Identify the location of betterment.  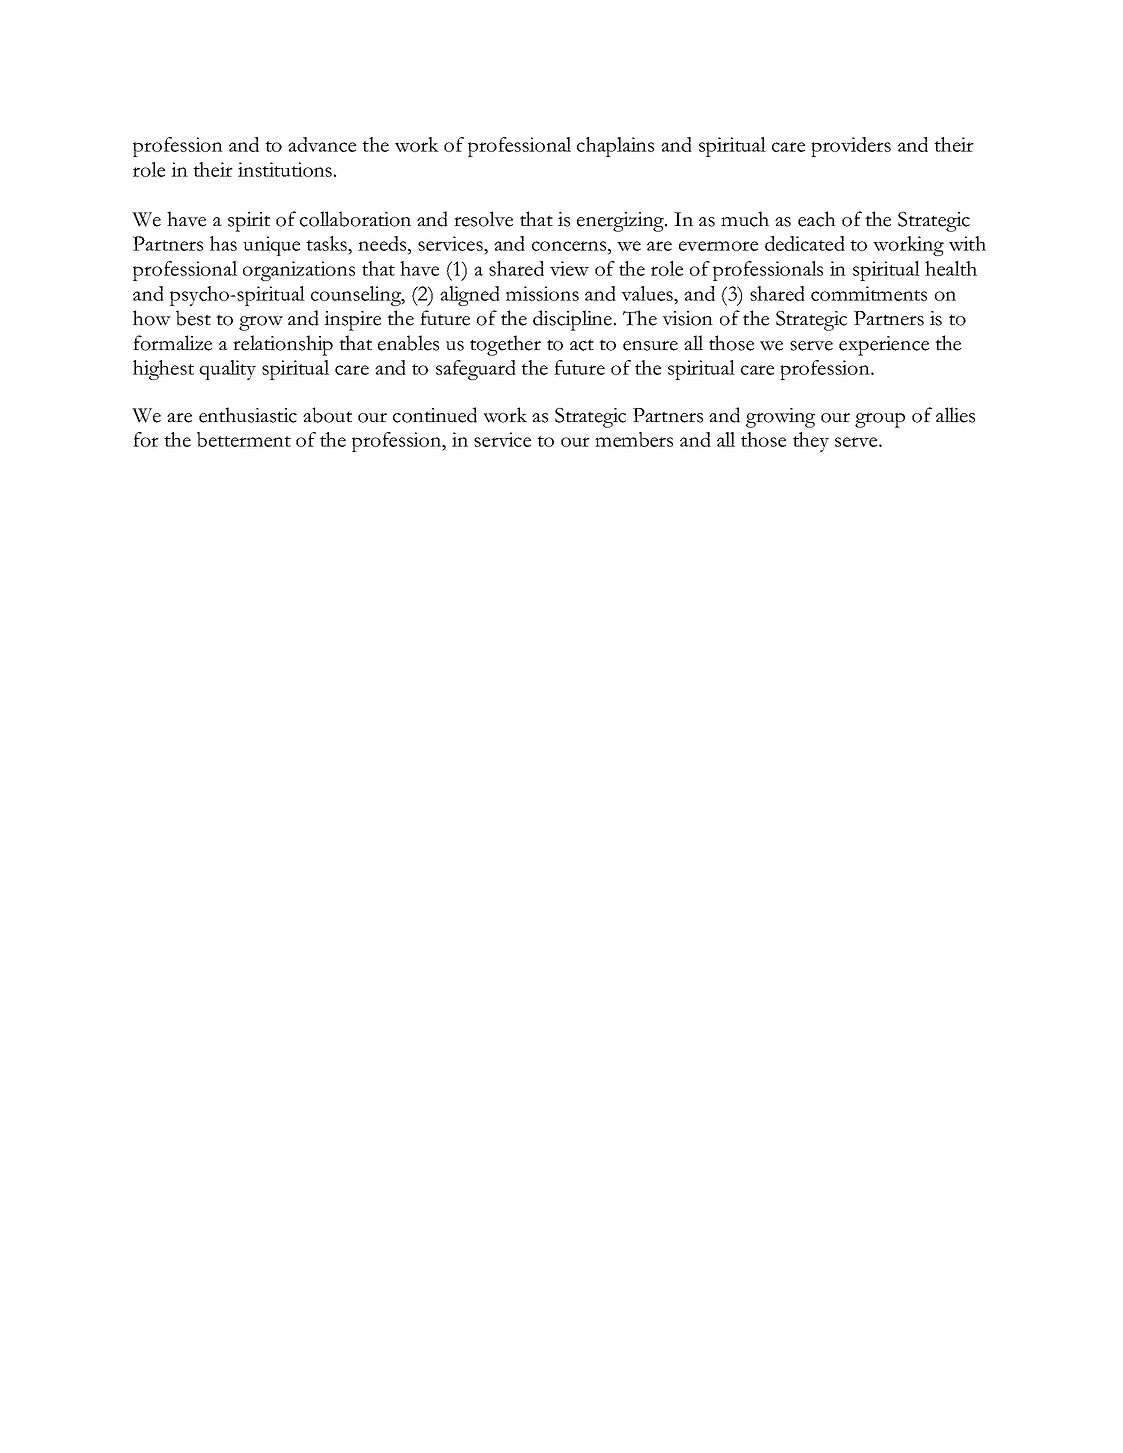
(244, 439).
